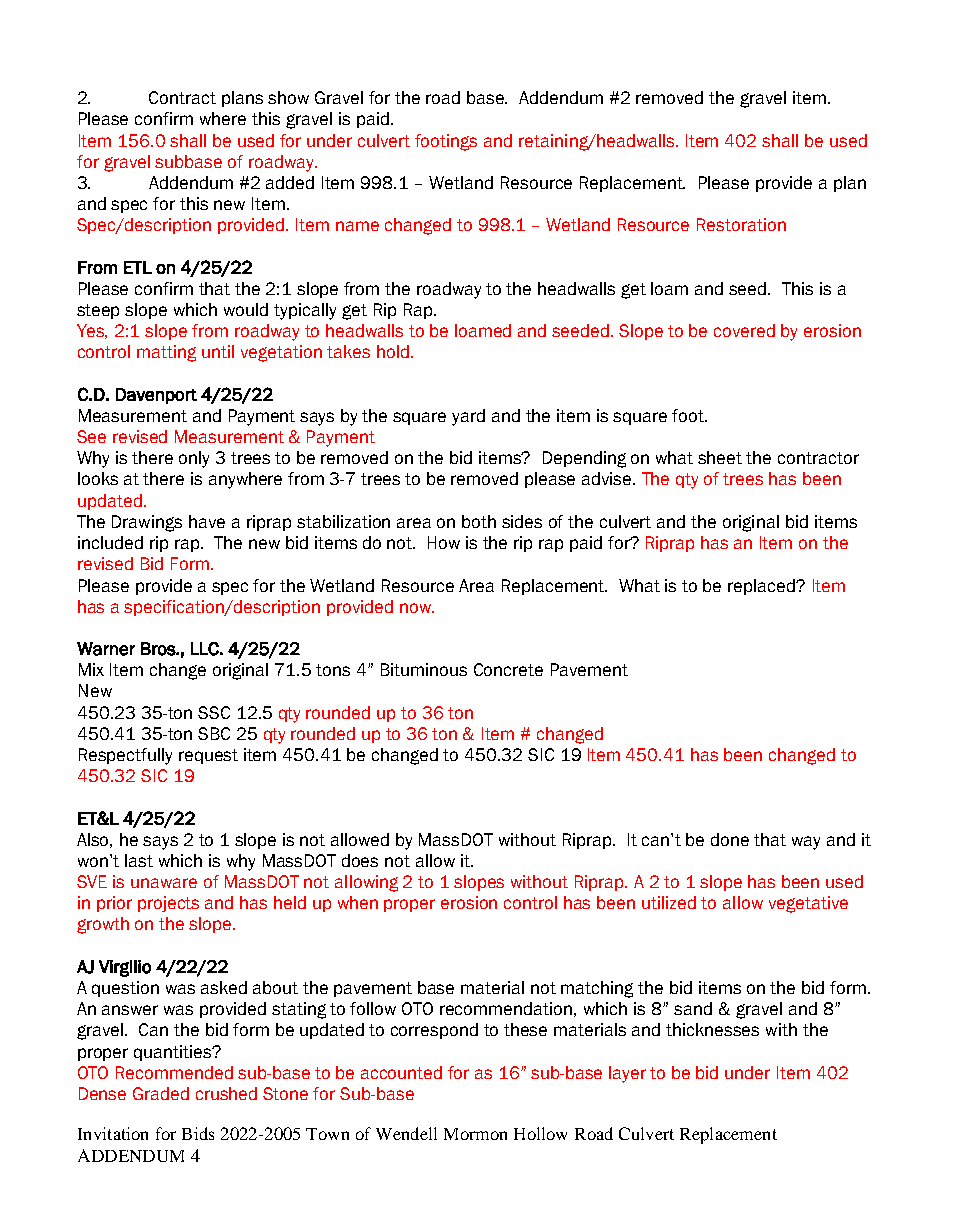 Image resolution: width=954 pixels, height=1232 pixels. I want to click on Restoration, so click(741, 224).
